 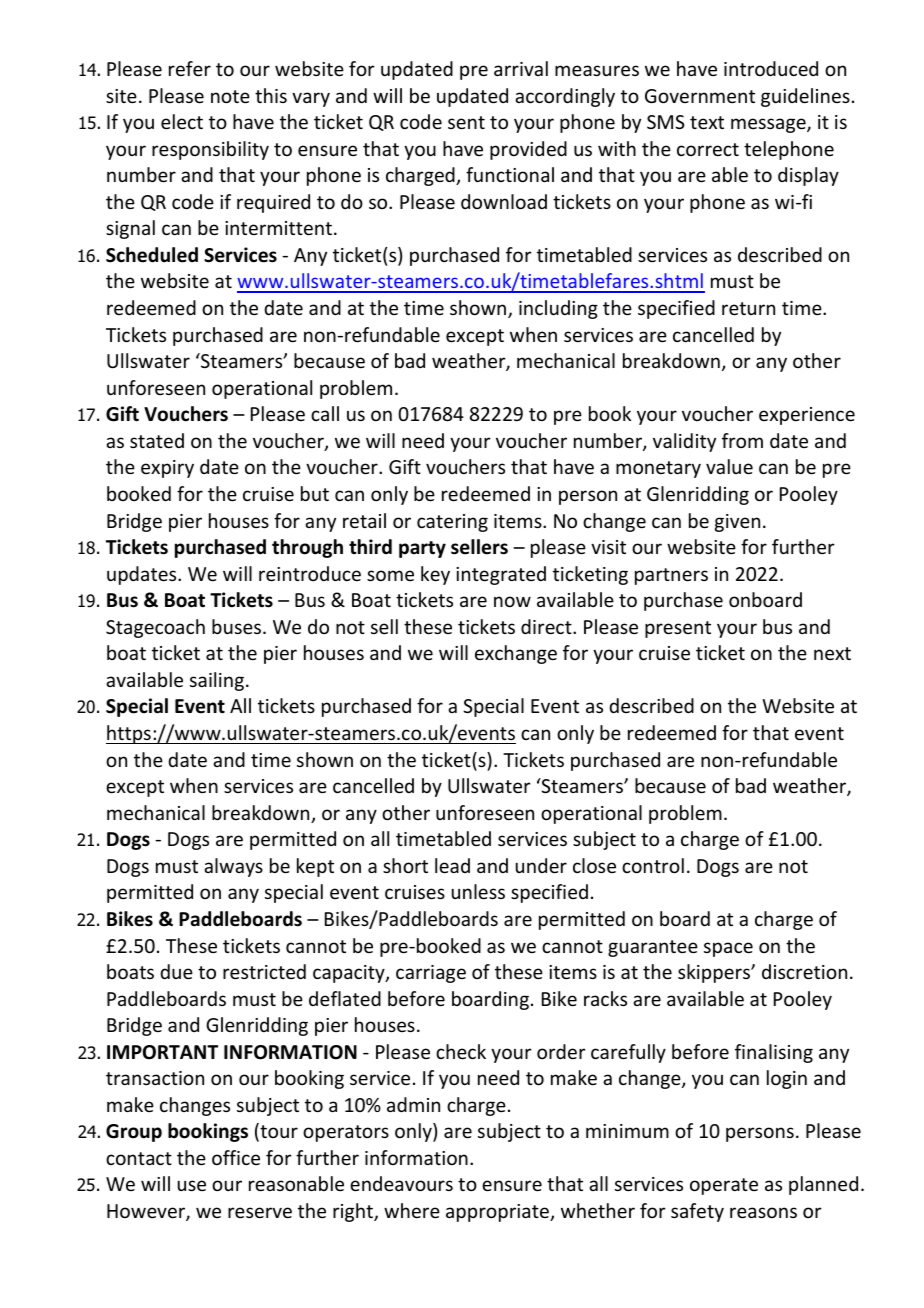 I want to click on note, so click(x=230, y=96).
